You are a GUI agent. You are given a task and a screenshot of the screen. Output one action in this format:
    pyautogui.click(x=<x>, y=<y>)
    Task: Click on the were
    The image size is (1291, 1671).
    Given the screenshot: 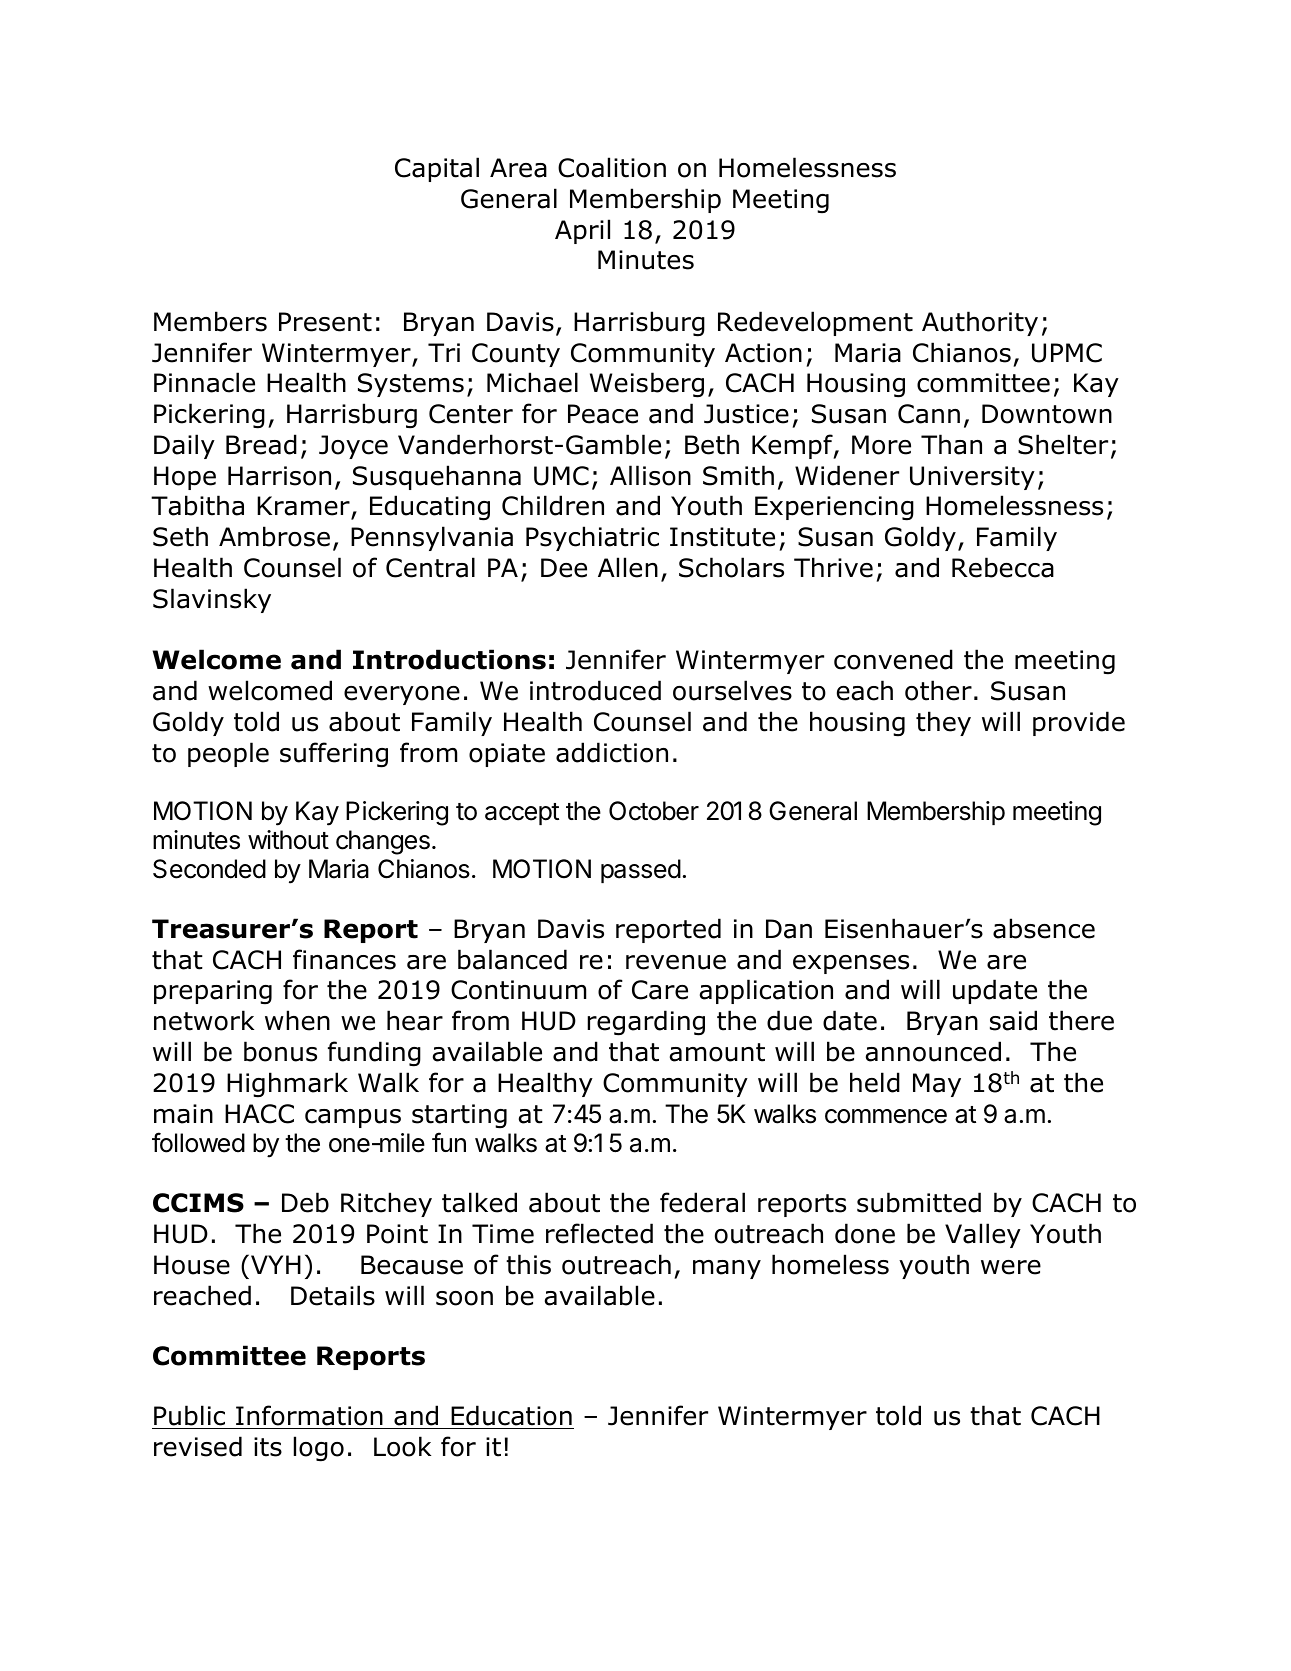 What is the action you would take?
    pyautogui.click(x=1011, y=1267)
